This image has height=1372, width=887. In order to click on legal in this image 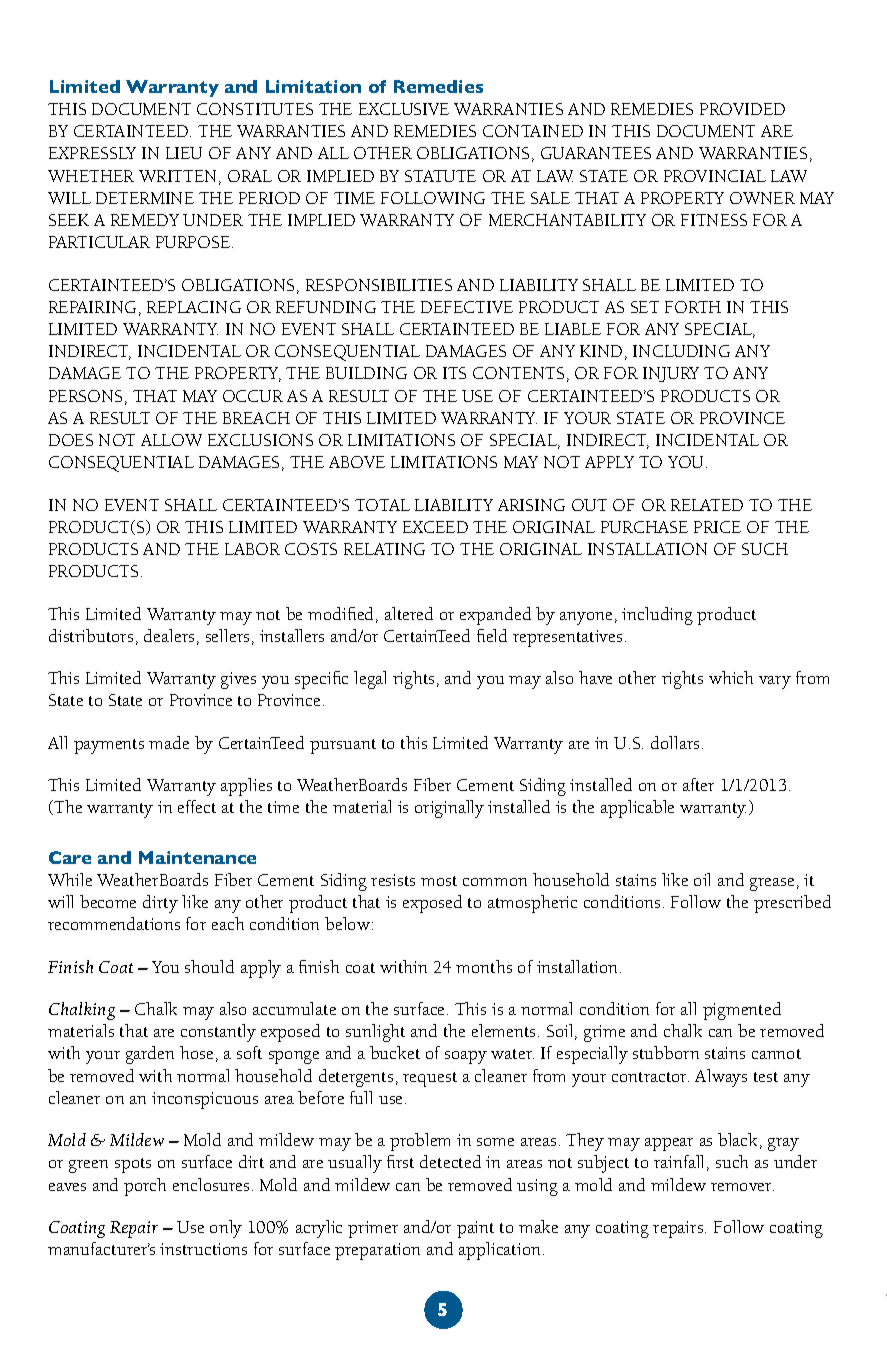, I will do `click(370, 680)`.
